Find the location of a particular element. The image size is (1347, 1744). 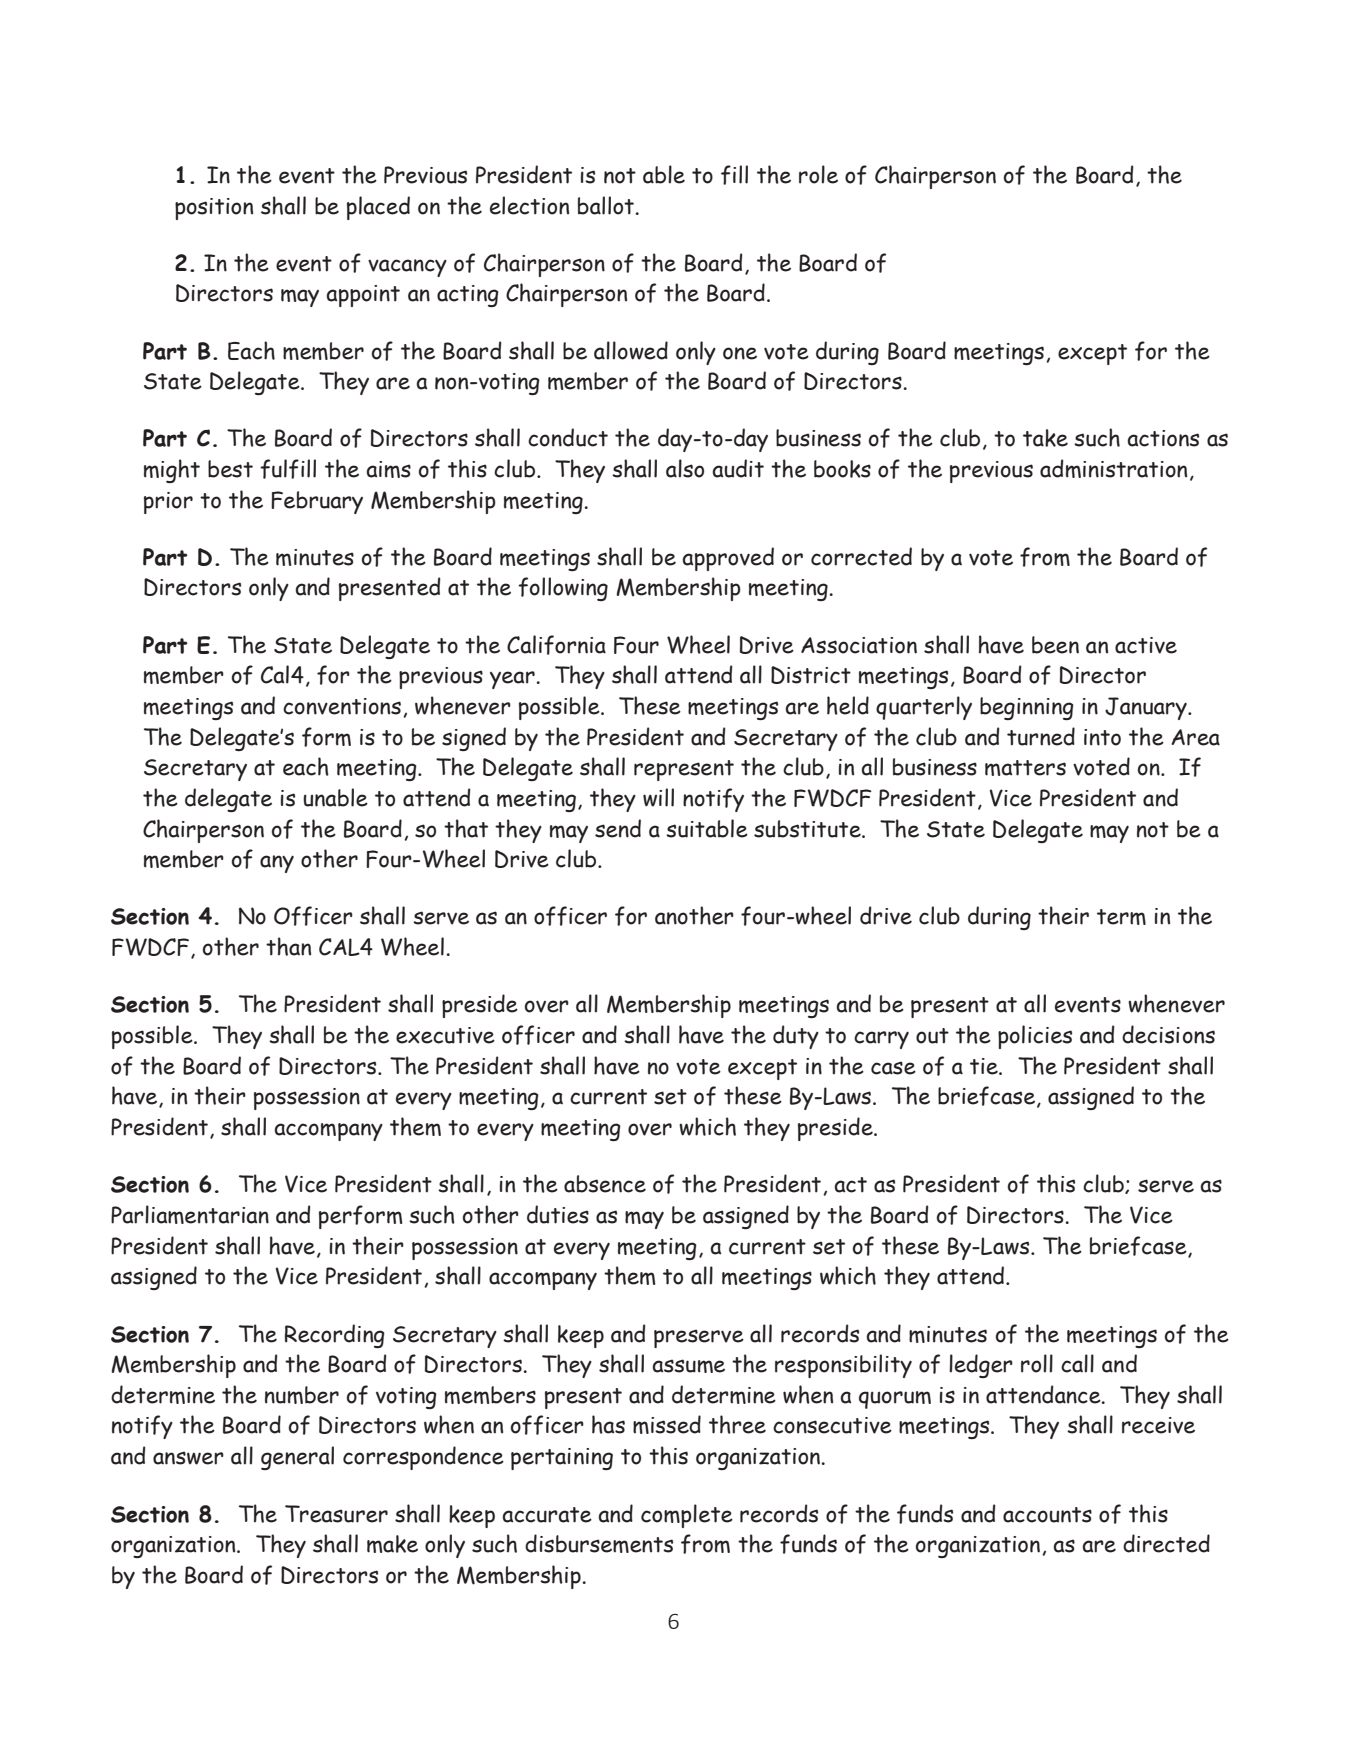

Treasurer is located at coordinates (336, 1514).
